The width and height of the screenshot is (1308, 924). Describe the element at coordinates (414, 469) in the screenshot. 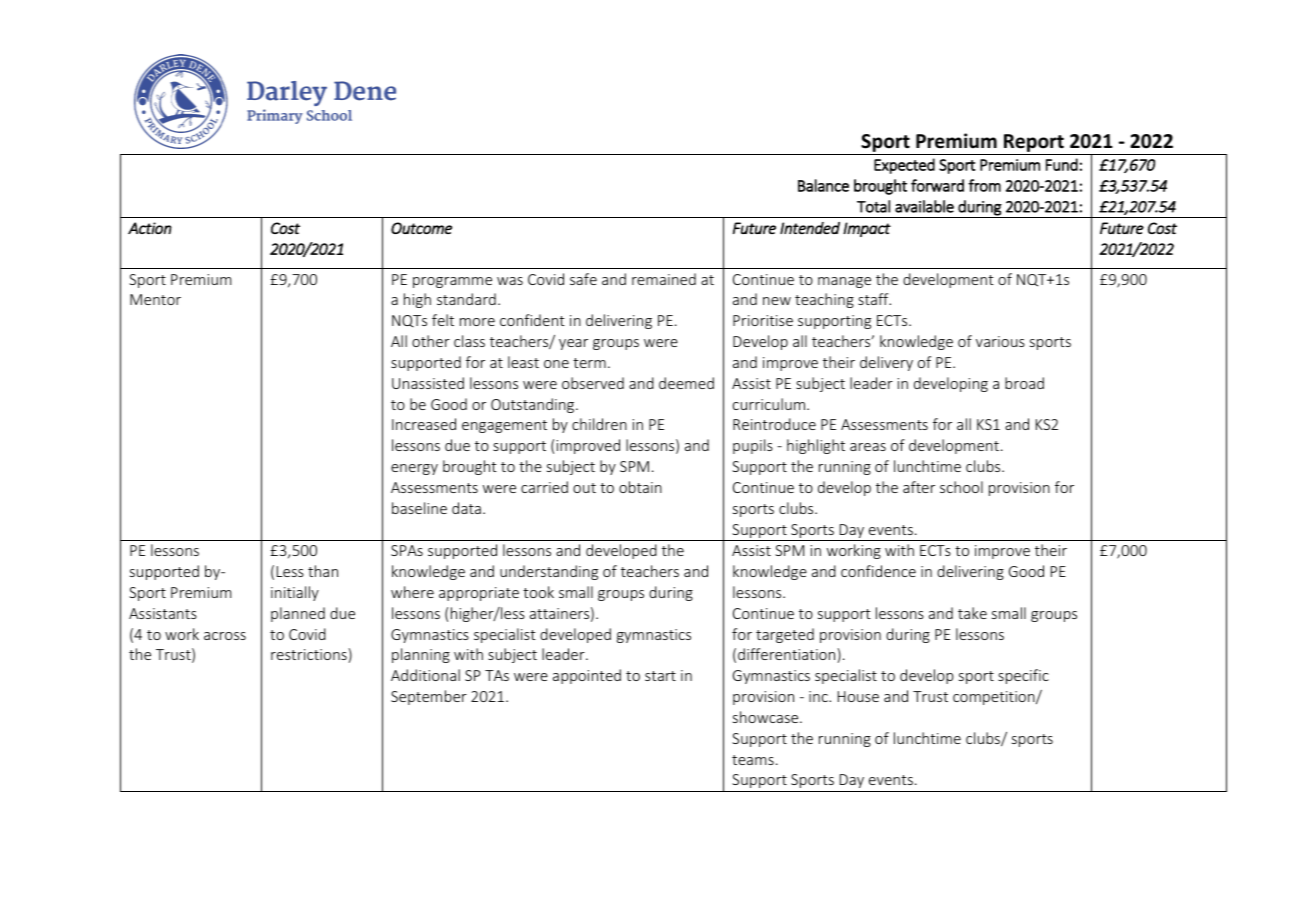

I see `energy` at that location.
